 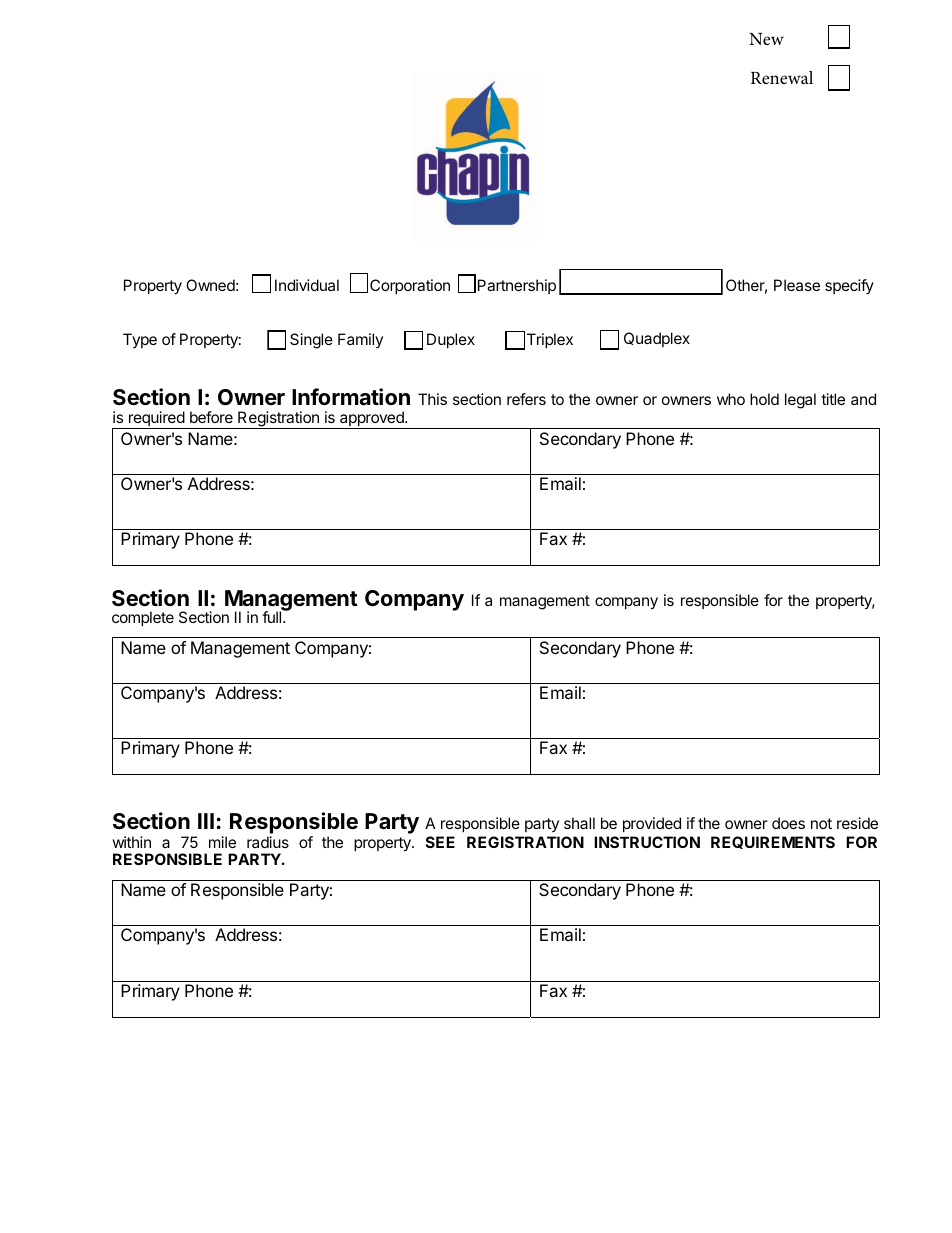 I want to click on Please, so click(x=797, y=285).
